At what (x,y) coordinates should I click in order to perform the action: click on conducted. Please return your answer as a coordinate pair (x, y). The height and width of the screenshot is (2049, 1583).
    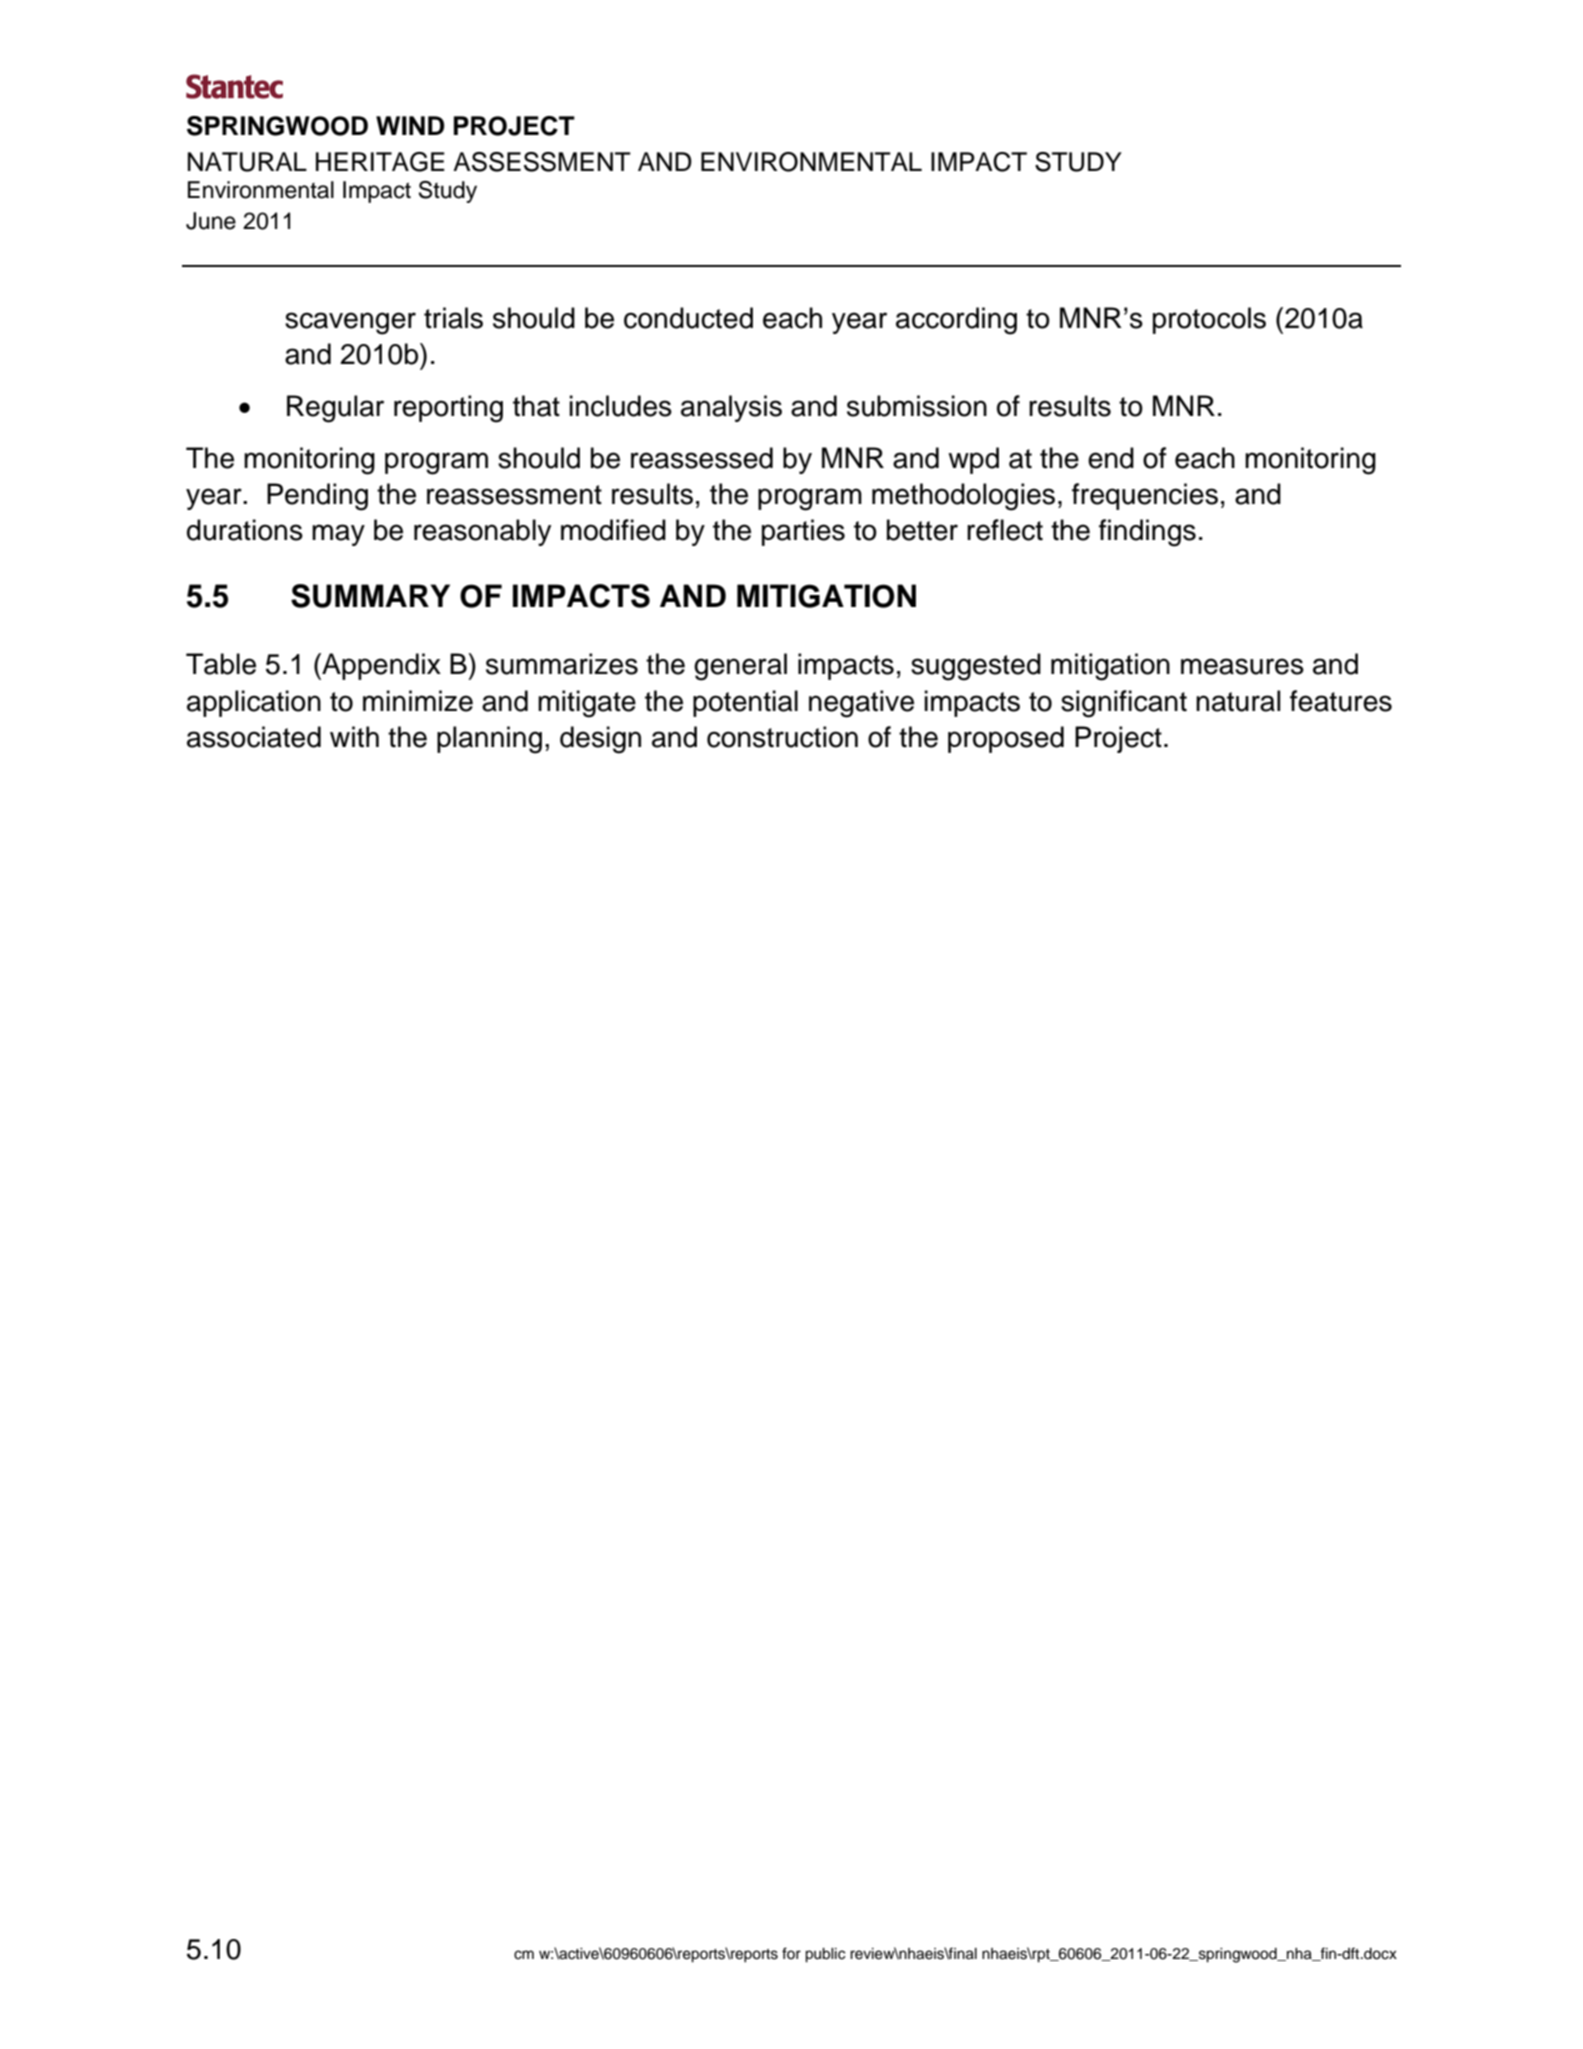
    Looking at the image, I should click on (688, 318).
